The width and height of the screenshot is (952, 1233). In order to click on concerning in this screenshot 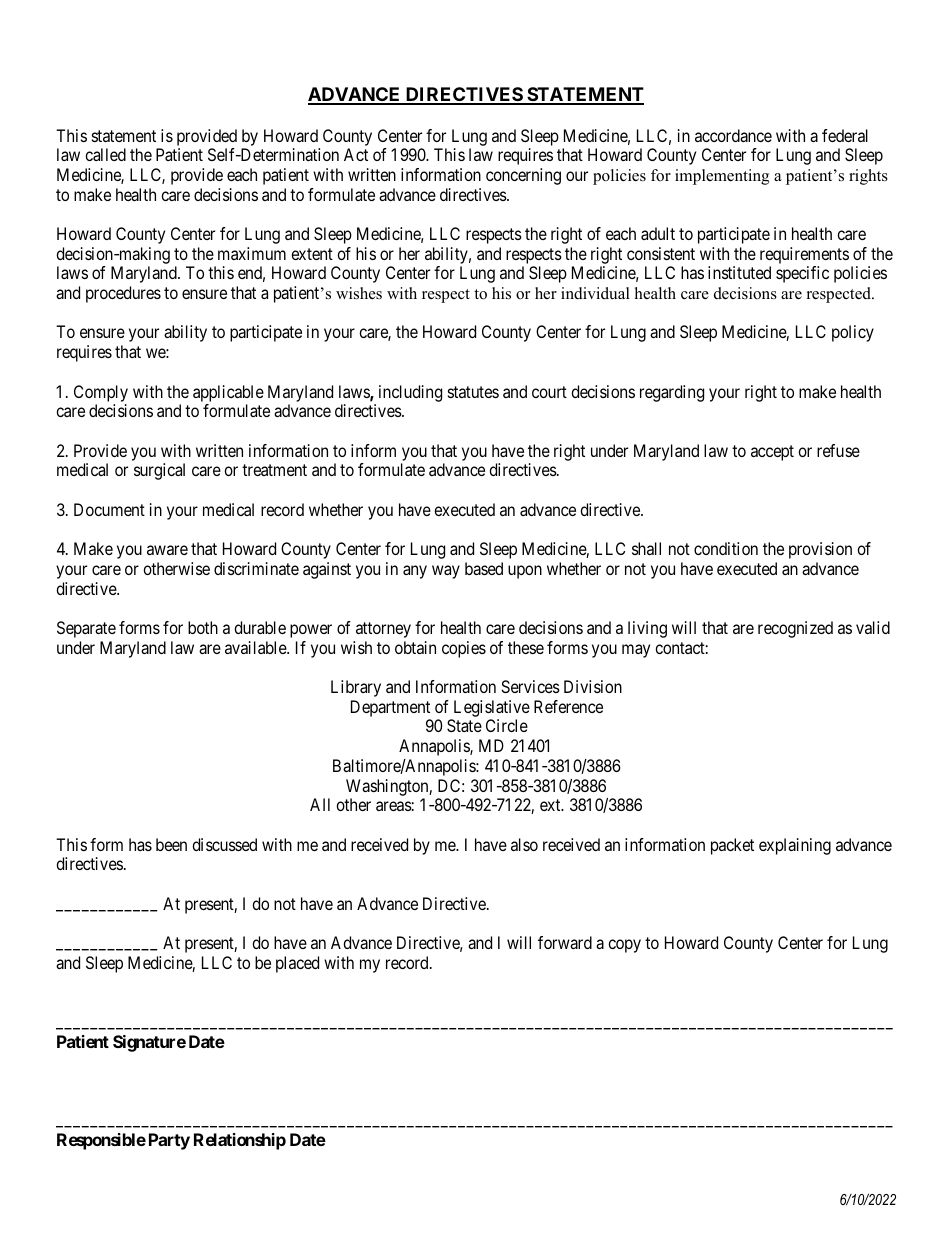, I will do `click(523, 176)`.
